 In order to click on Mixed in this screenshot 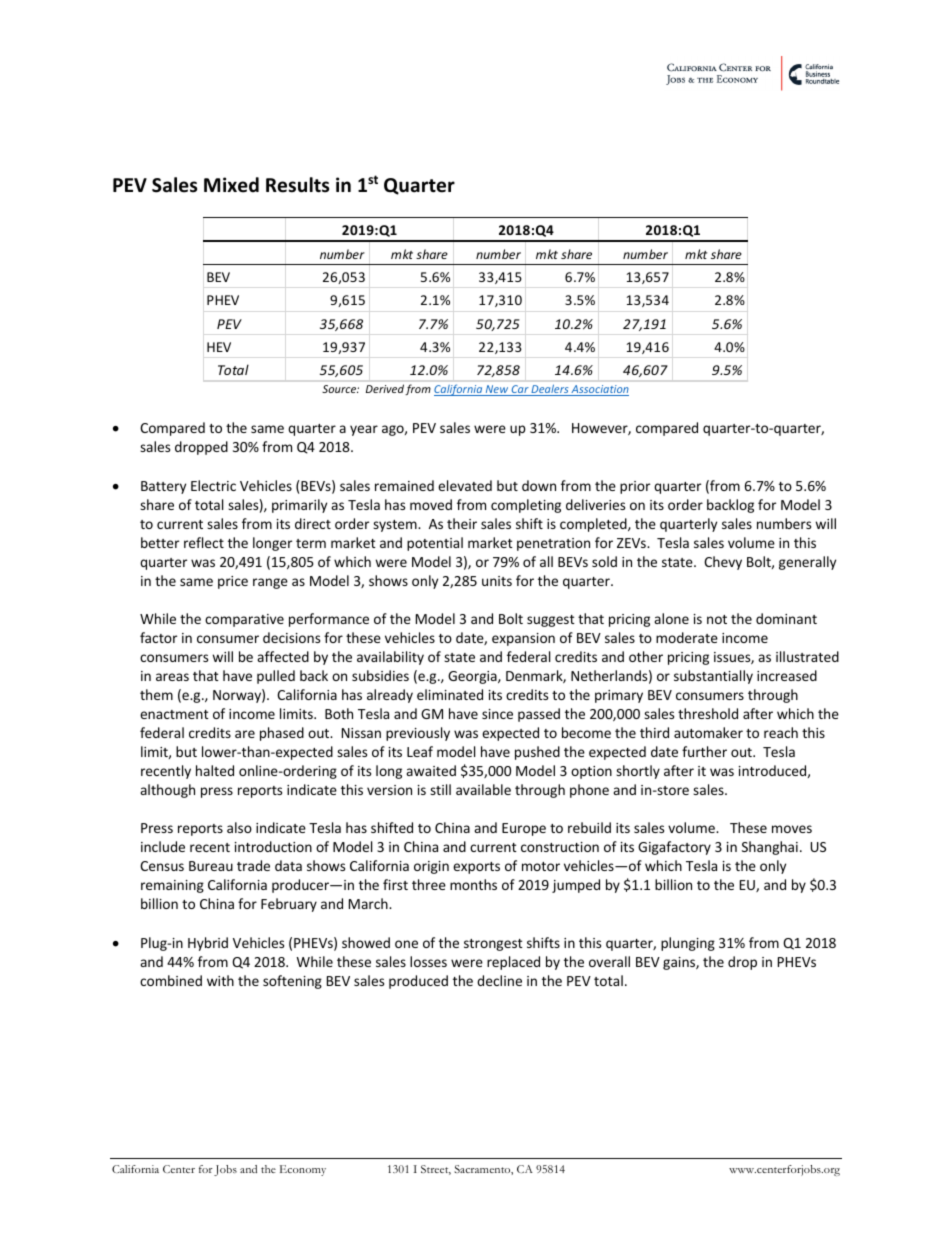, I will do `click(231, 185)`.
